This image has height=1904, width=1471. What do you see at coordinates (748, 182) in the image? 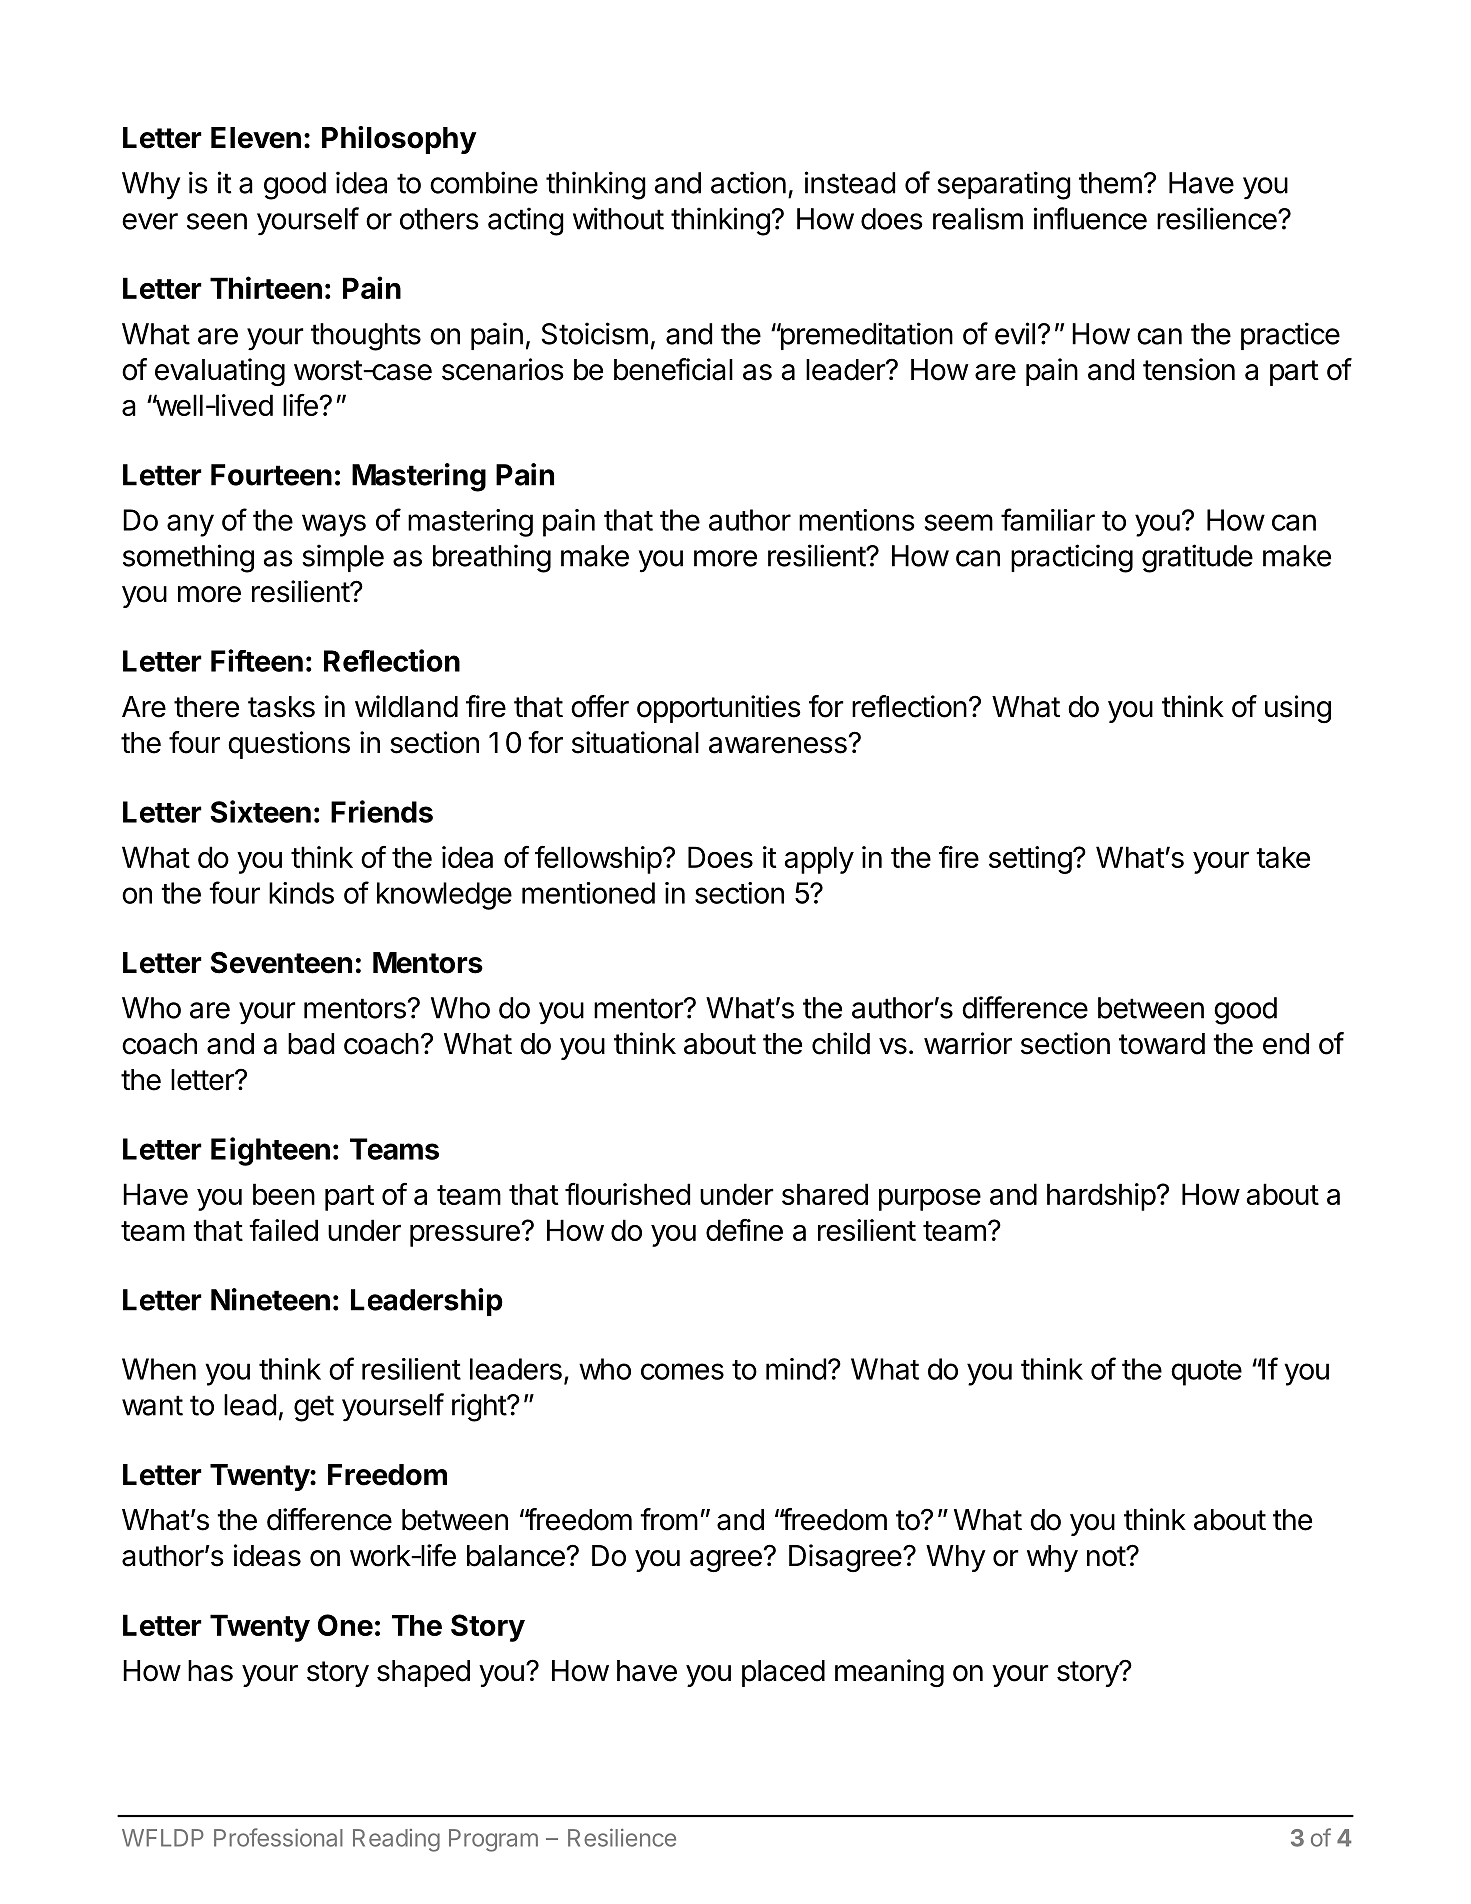
I see `action` at bounding box center [748, 182].
